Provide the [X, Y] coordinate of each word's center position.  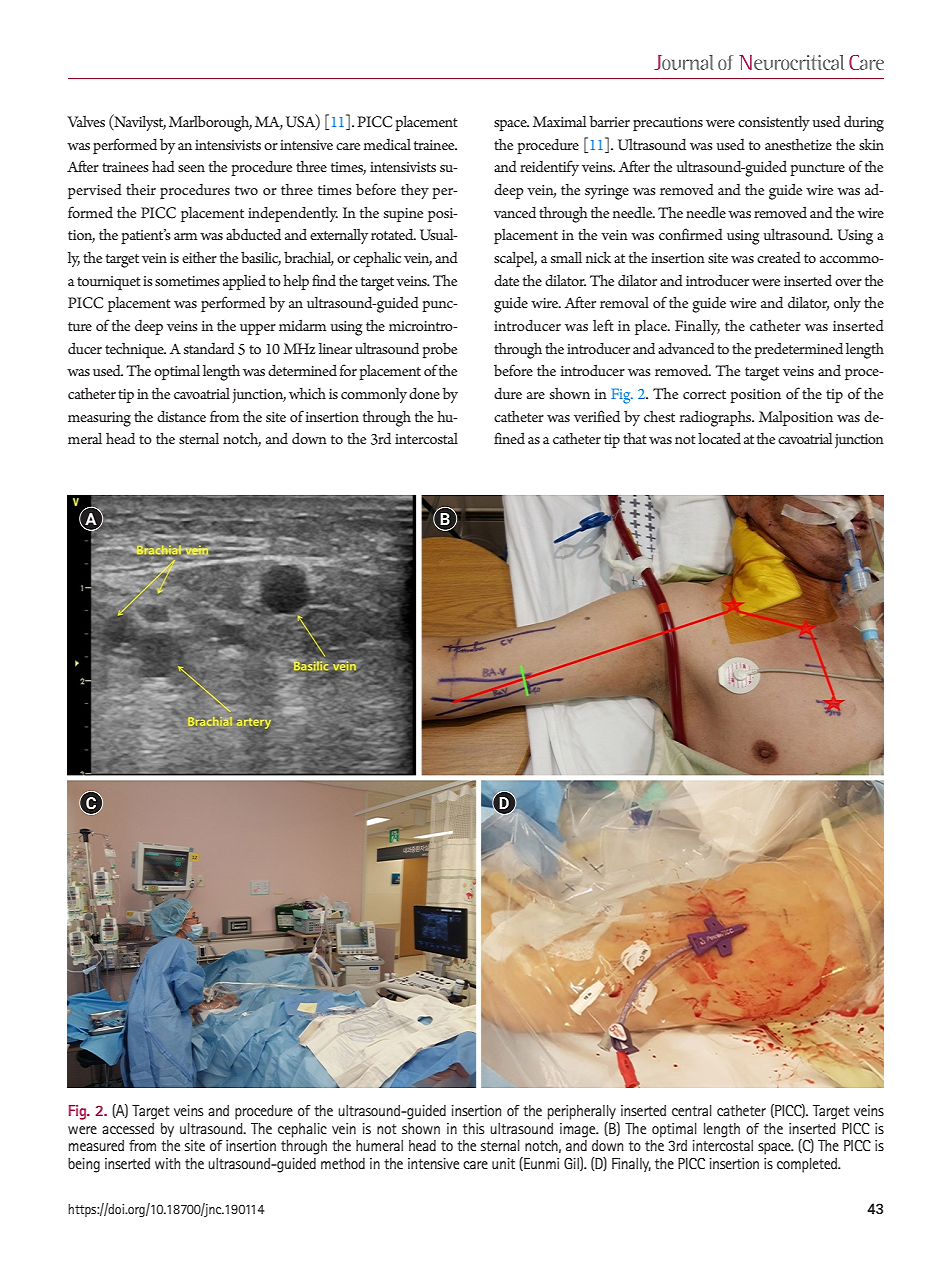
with [167, 1163]
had [163, 166]
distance [181, 416]
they [415, 191]
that [635, 438]
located [719, 438]
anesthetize [798, 144]
